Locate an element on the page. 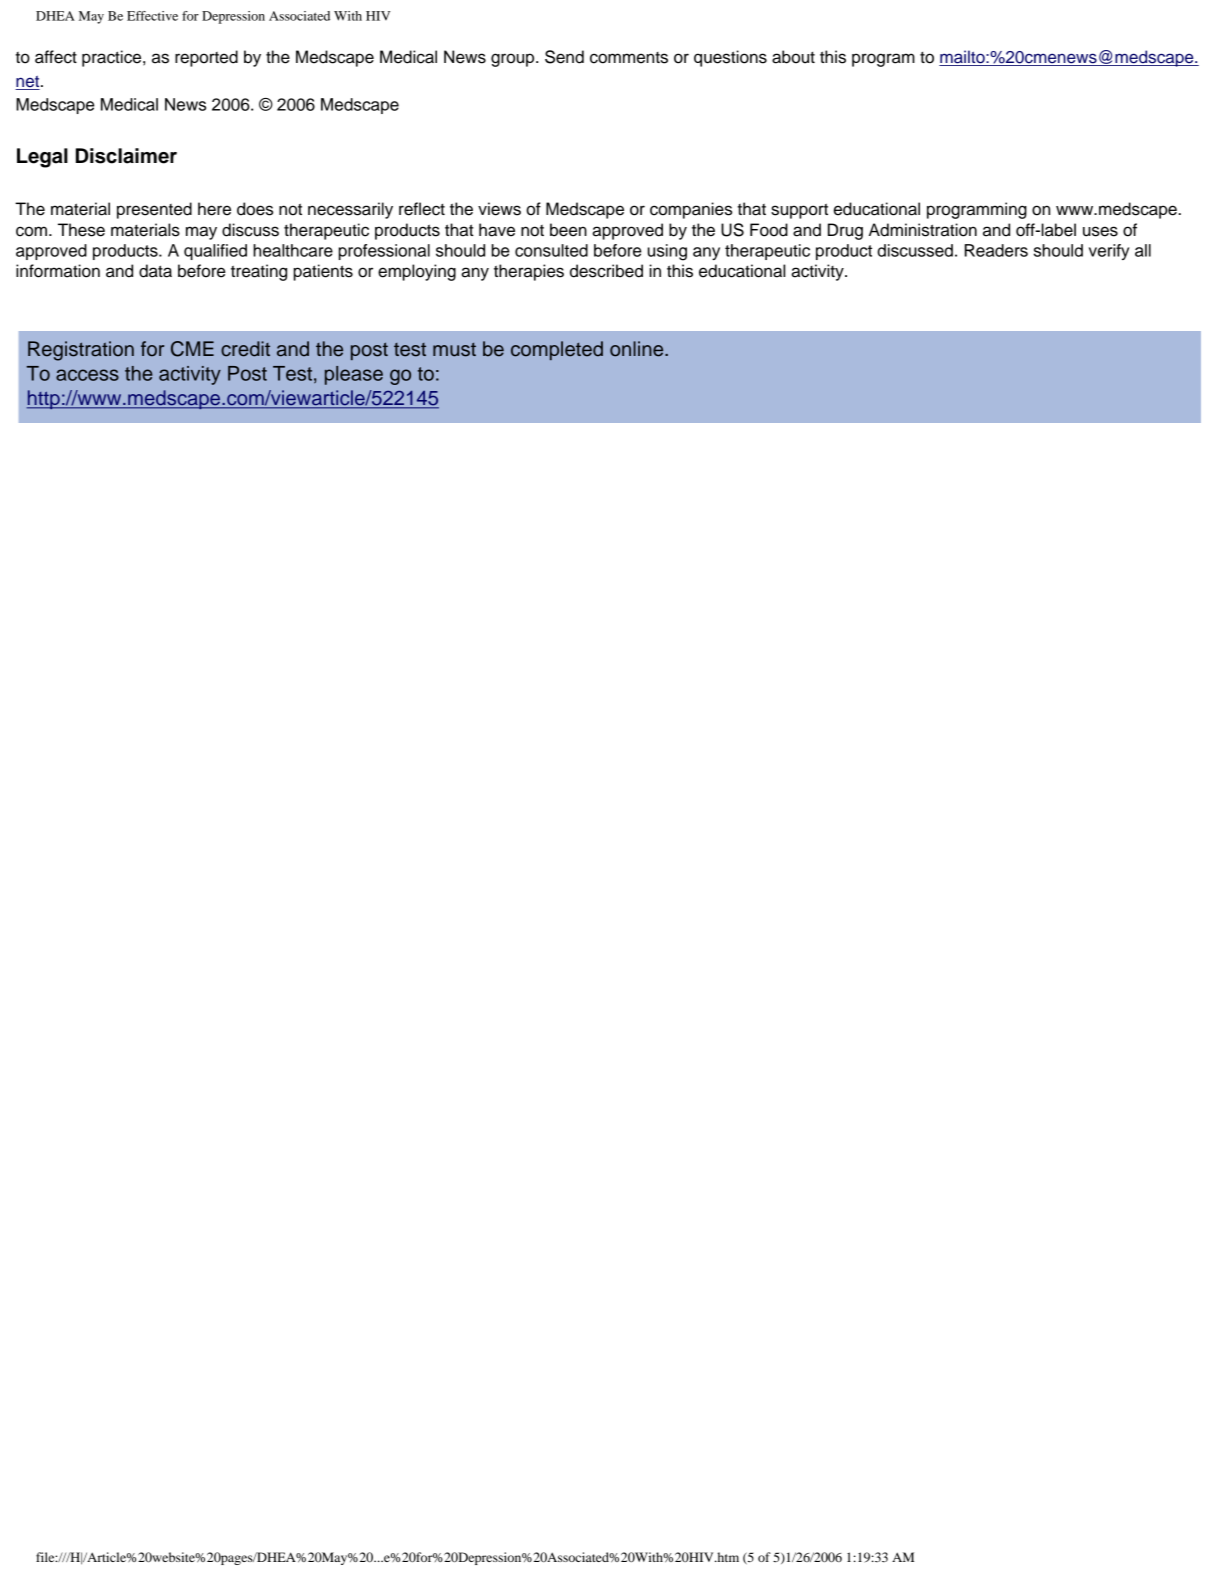 The height and width of the page is (1579, 1220). here is located at coordinates (214, 209).
